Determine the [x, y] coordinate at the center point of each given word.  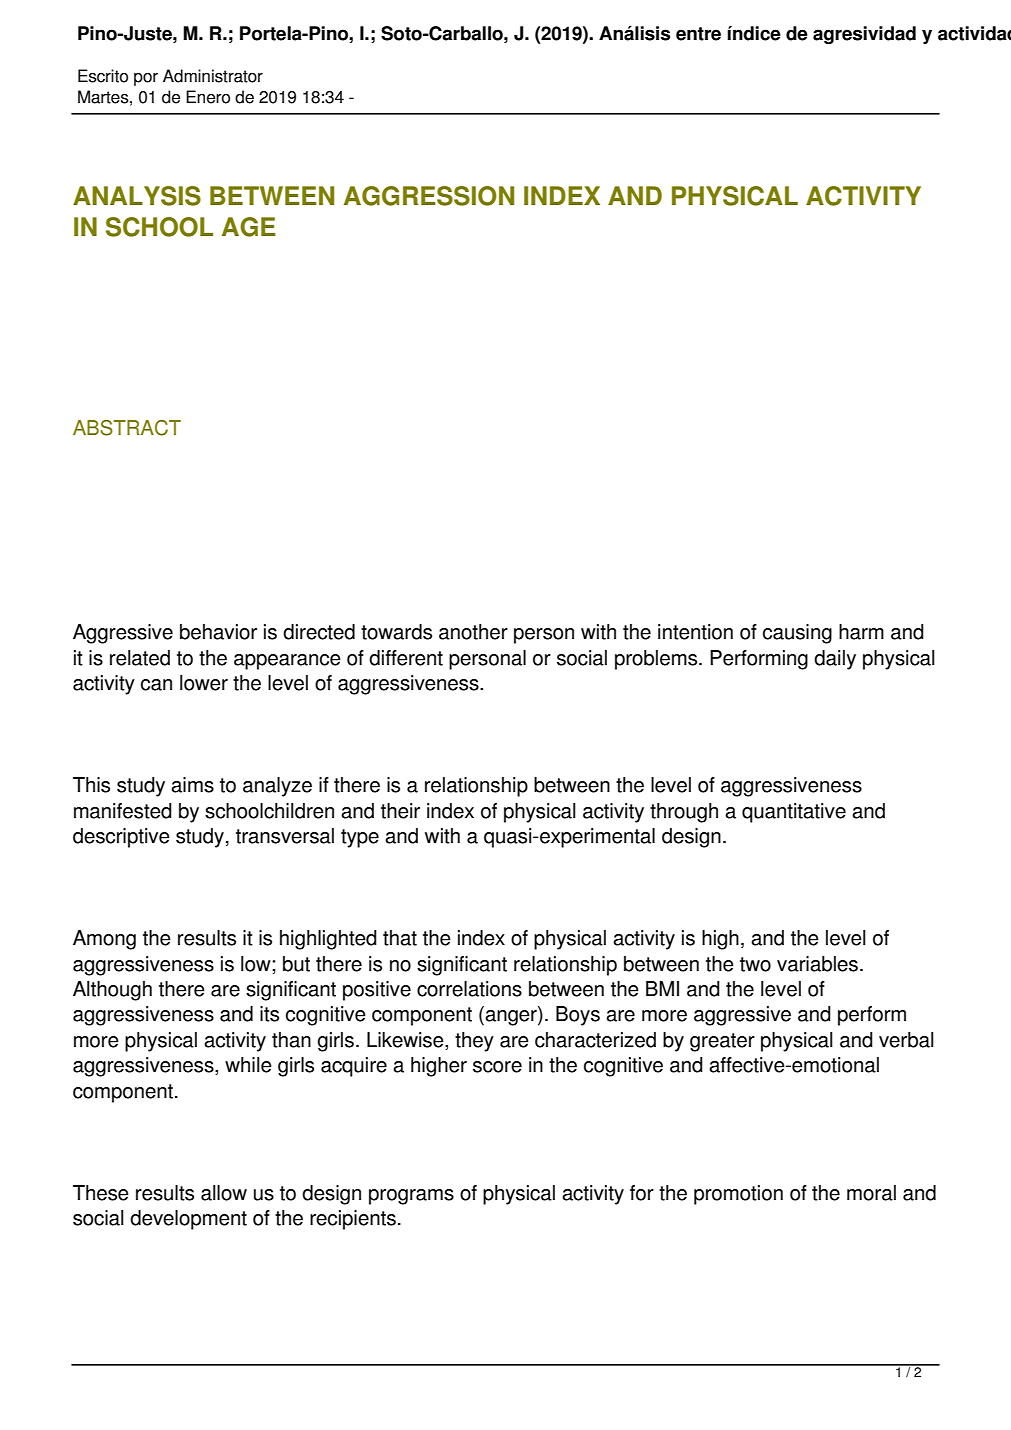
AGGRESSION [429, 196]
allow [224, 1193]
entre [698, 34]
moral [871, 1193]
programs [411, 1197]
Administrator [213, 76]
